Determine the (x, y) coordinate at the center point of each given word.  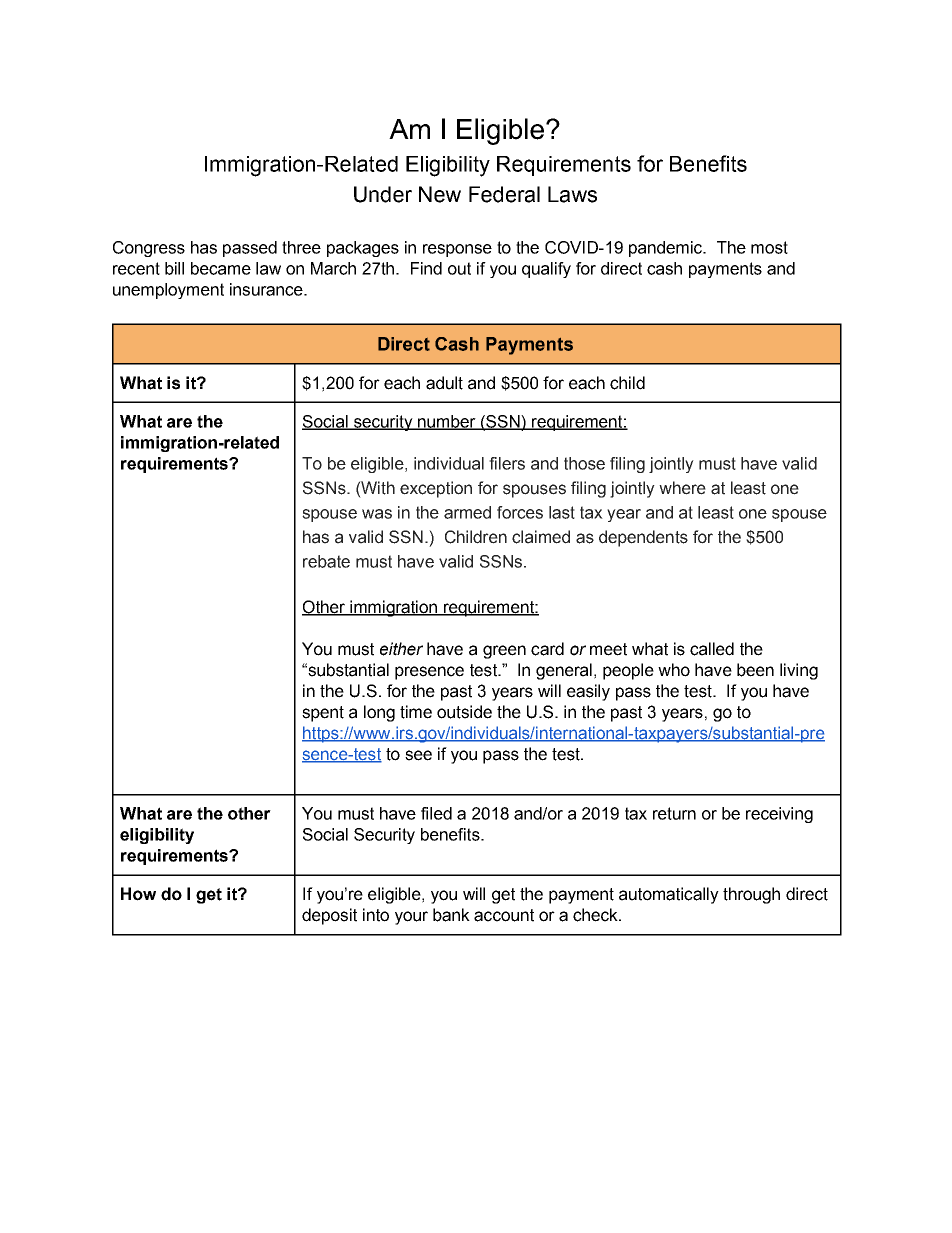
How (138, 894)
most (769, 247)
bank (451, 915)
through (751, 895)
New (440, 194)
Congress (149, 249)
